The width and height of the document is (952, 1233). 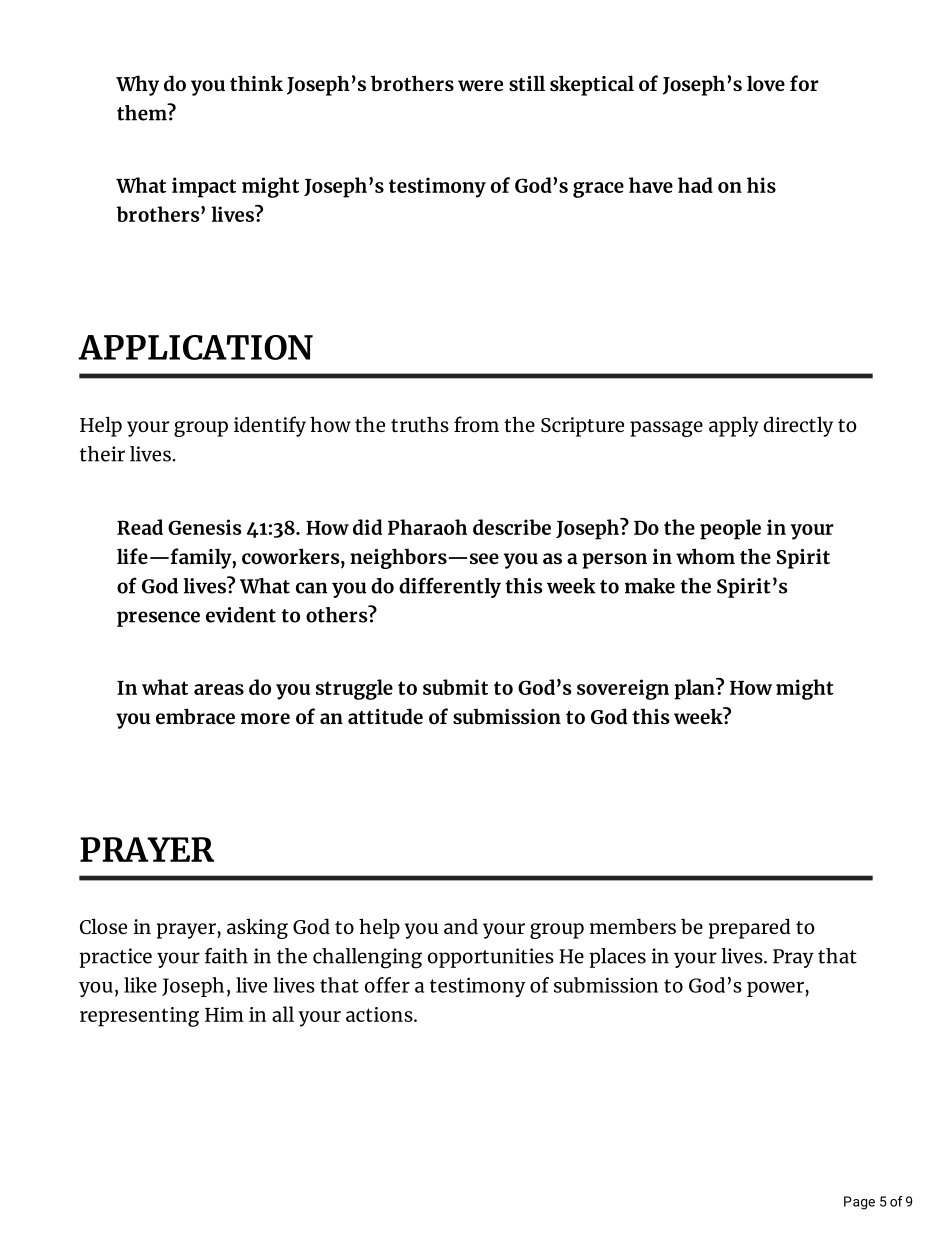 What do you see at coordinates (461, 926) in the document?
I see `and` at bounding box center [461, 926].
